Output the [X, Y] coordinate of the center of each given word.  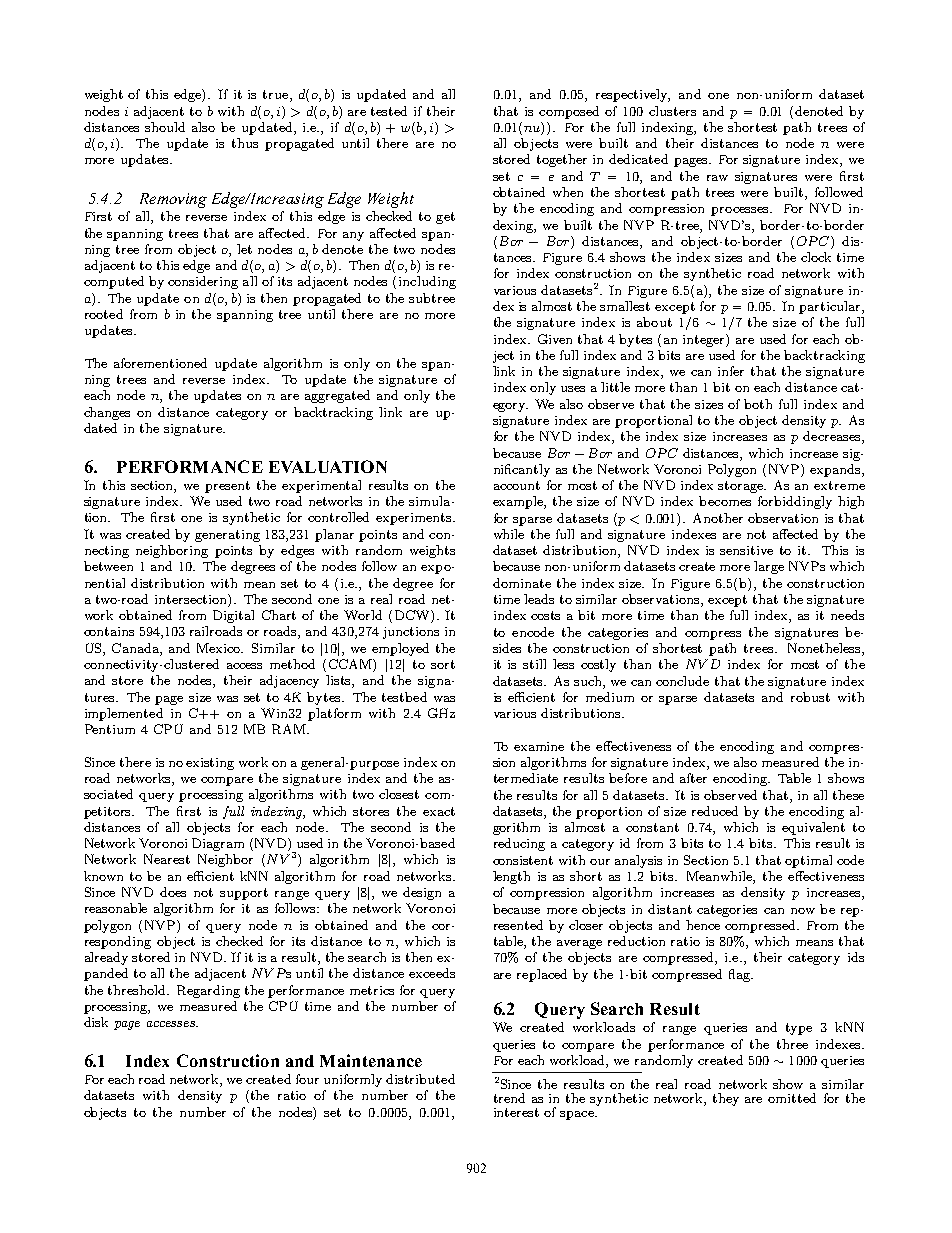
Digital [233, 616]
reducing [519, 844]
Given [555, 339]
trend [509, 1098]
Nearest [167, 859]
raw [717, 178]
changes [107, 413]
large [769, 567]
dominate [522, 583]
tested [389, 111]
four [307, 1079]
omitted [792, 1098]
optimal [808, 861]
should [165, 127]
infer [731, 371]
